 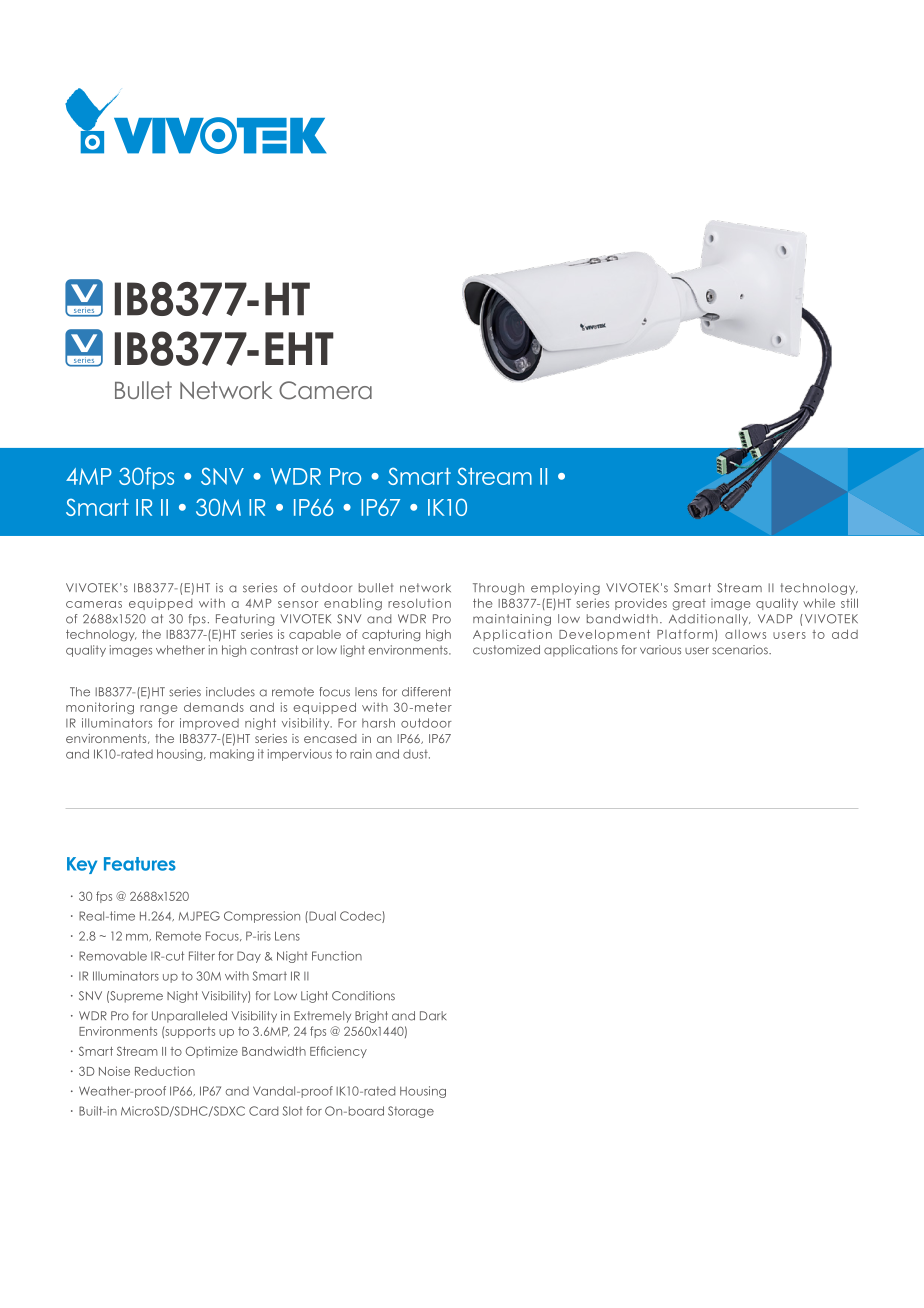 What do you see at coordinates (209, 724) in the screenshot?
I see `improved` at bounding box center [209, 724].
